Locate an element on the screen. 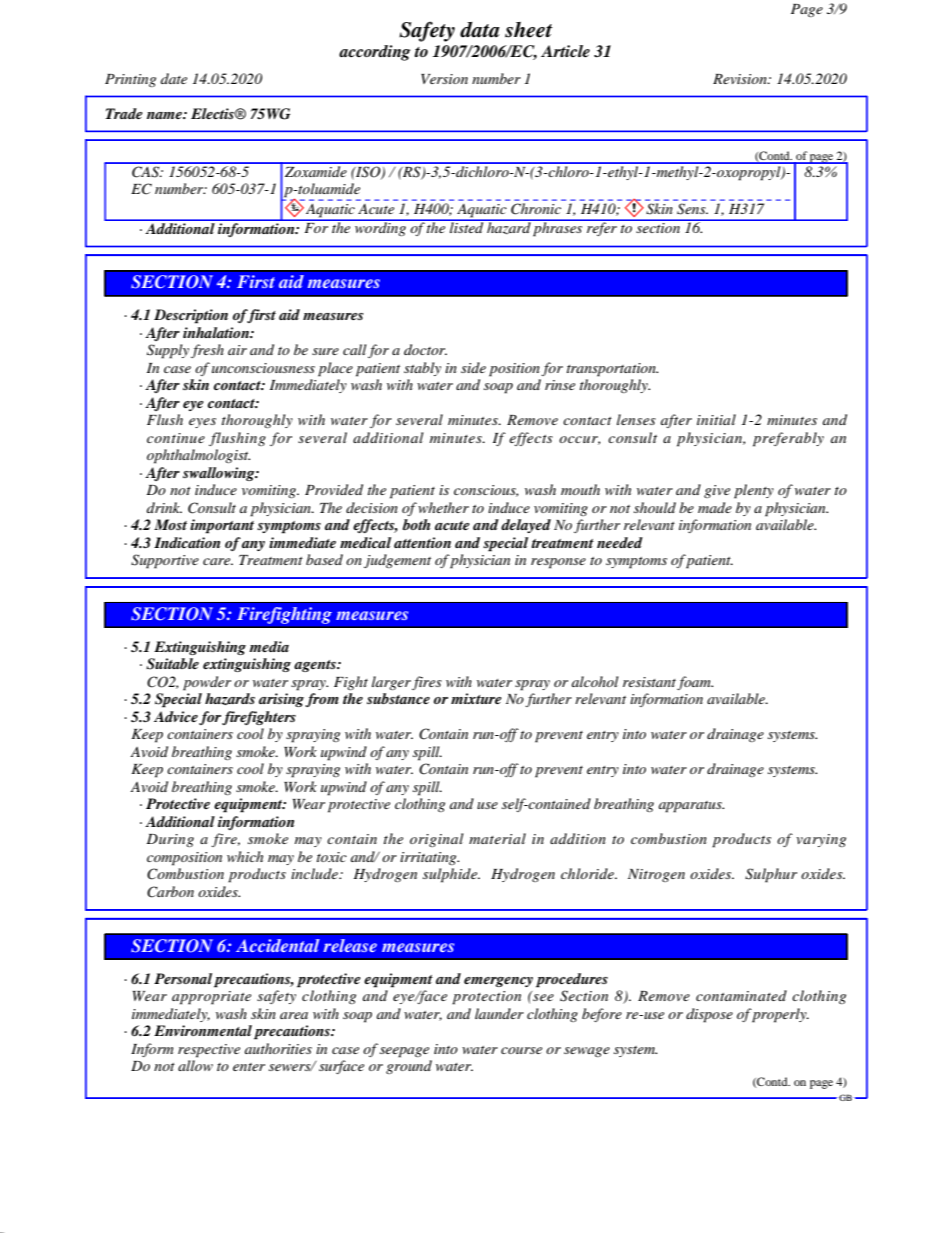  dispose is located at coordinates (709, 1015).
